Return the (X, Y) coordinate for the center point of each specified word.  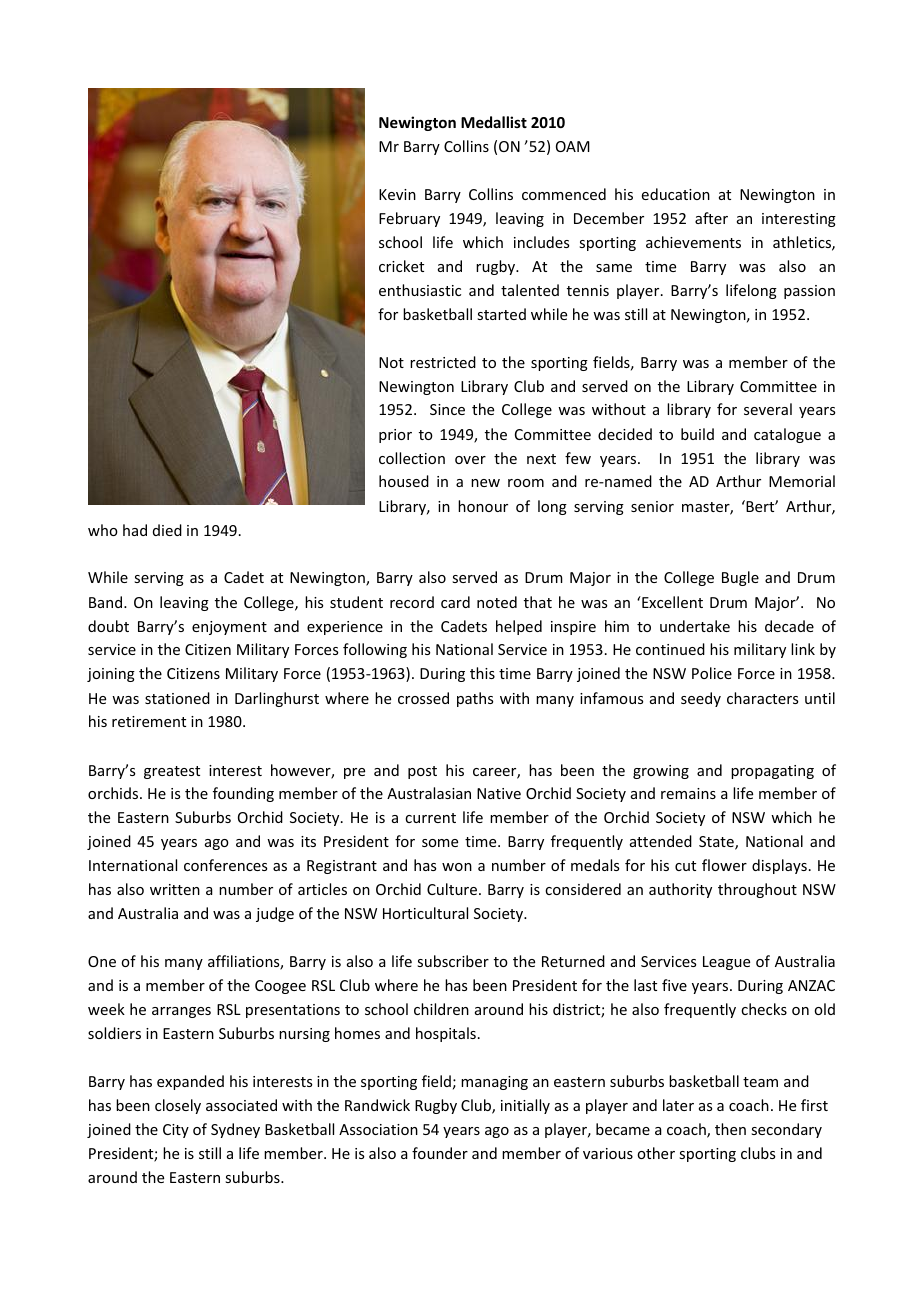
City (176, 1131)
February (409, 219)
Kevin (397, 194)
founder (440, 1153)
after (711, 218)
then (730, 1129)
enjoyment (229, 628)
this (482, 673)
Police (712, 673)
